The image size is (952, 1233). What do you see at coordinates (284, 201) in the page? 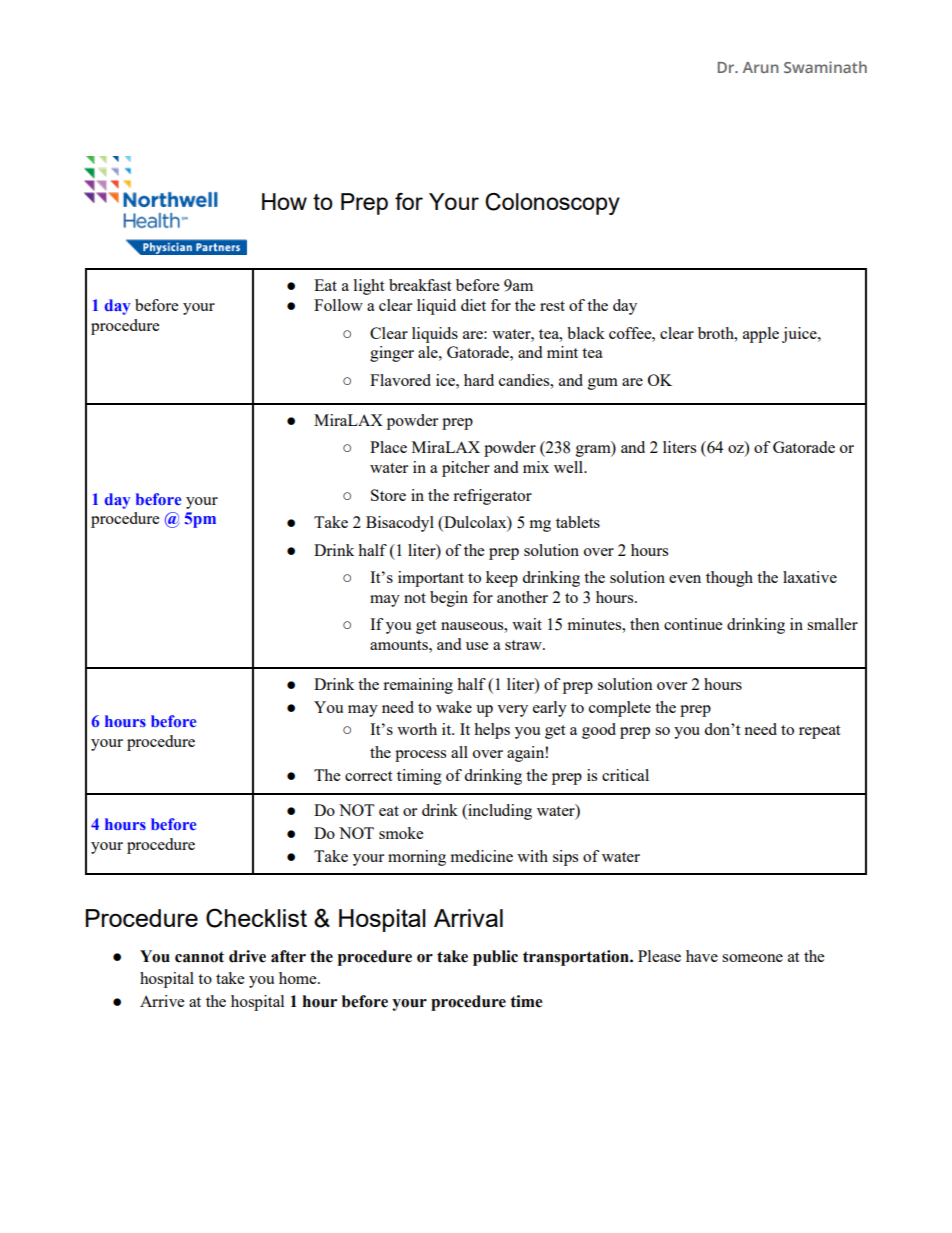
I see `How` at bounding box center [284, 201].
